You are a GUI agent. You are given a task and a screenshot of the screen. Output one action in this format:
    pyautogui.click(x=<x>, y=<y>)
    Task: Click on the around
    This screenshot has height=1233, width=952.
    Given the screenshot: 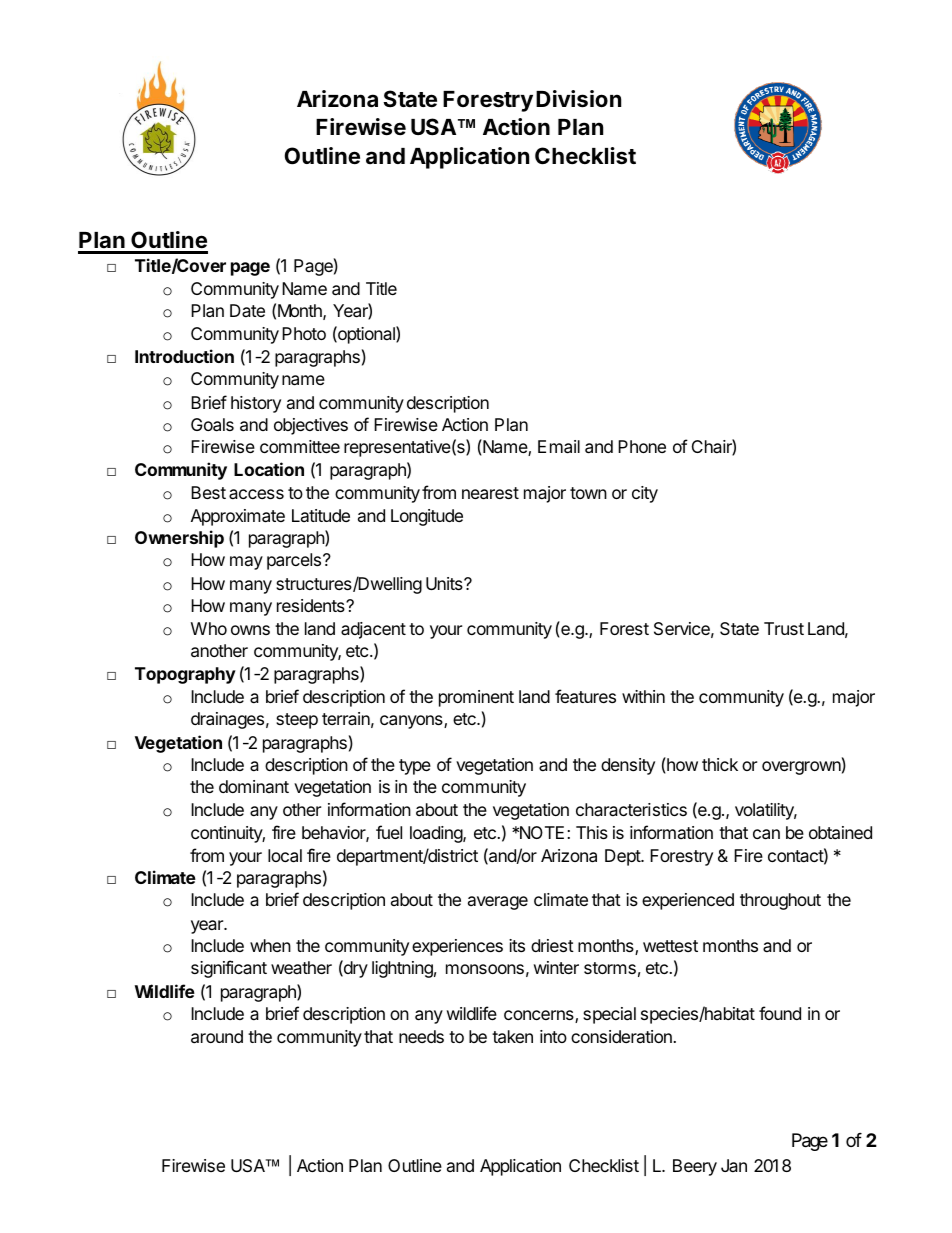 What is the action you would take?
    pyautogui.click(x=217, y=1037)
